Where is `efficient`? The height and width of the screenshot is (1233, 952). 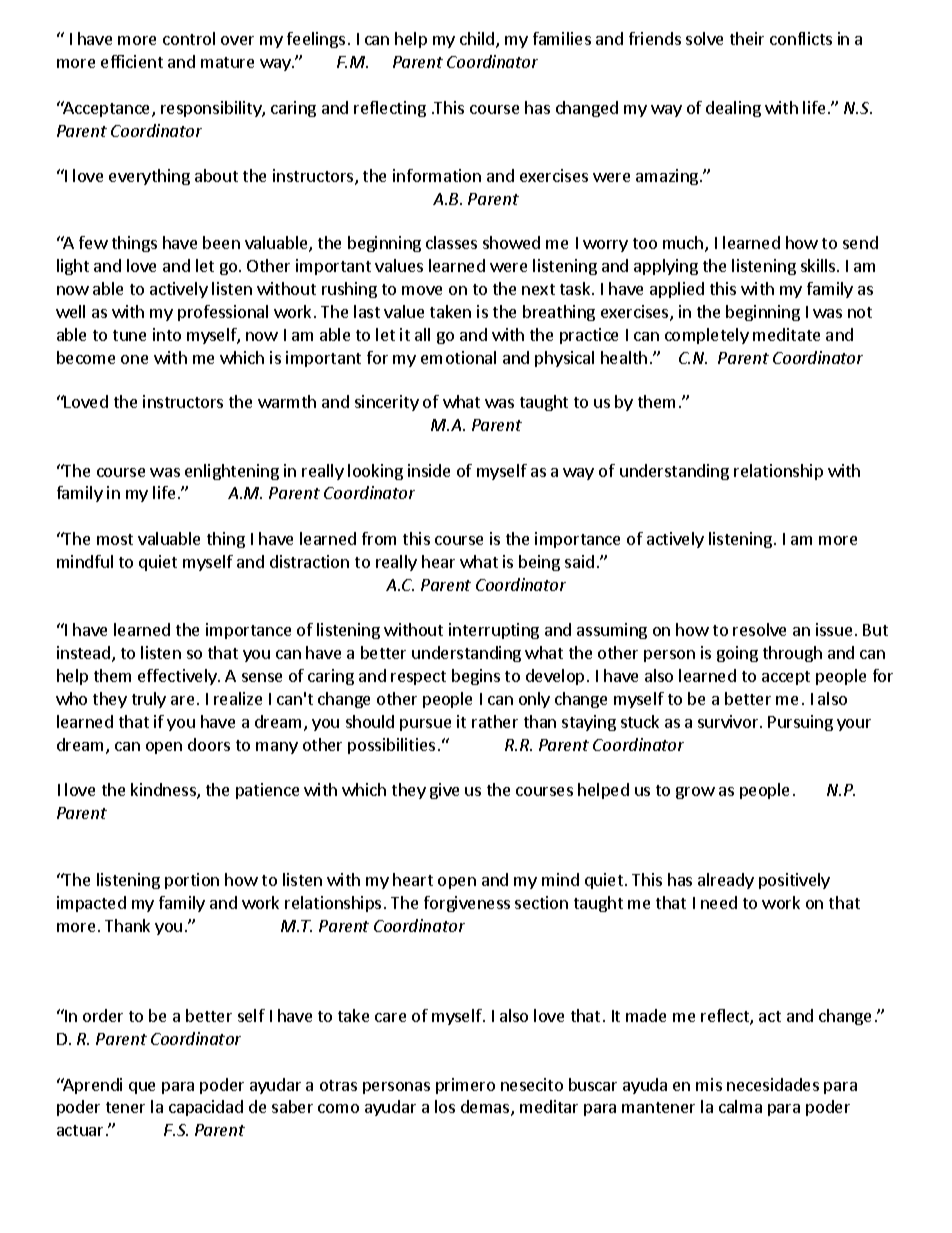
efficient is located at coordinates (132, 61).
